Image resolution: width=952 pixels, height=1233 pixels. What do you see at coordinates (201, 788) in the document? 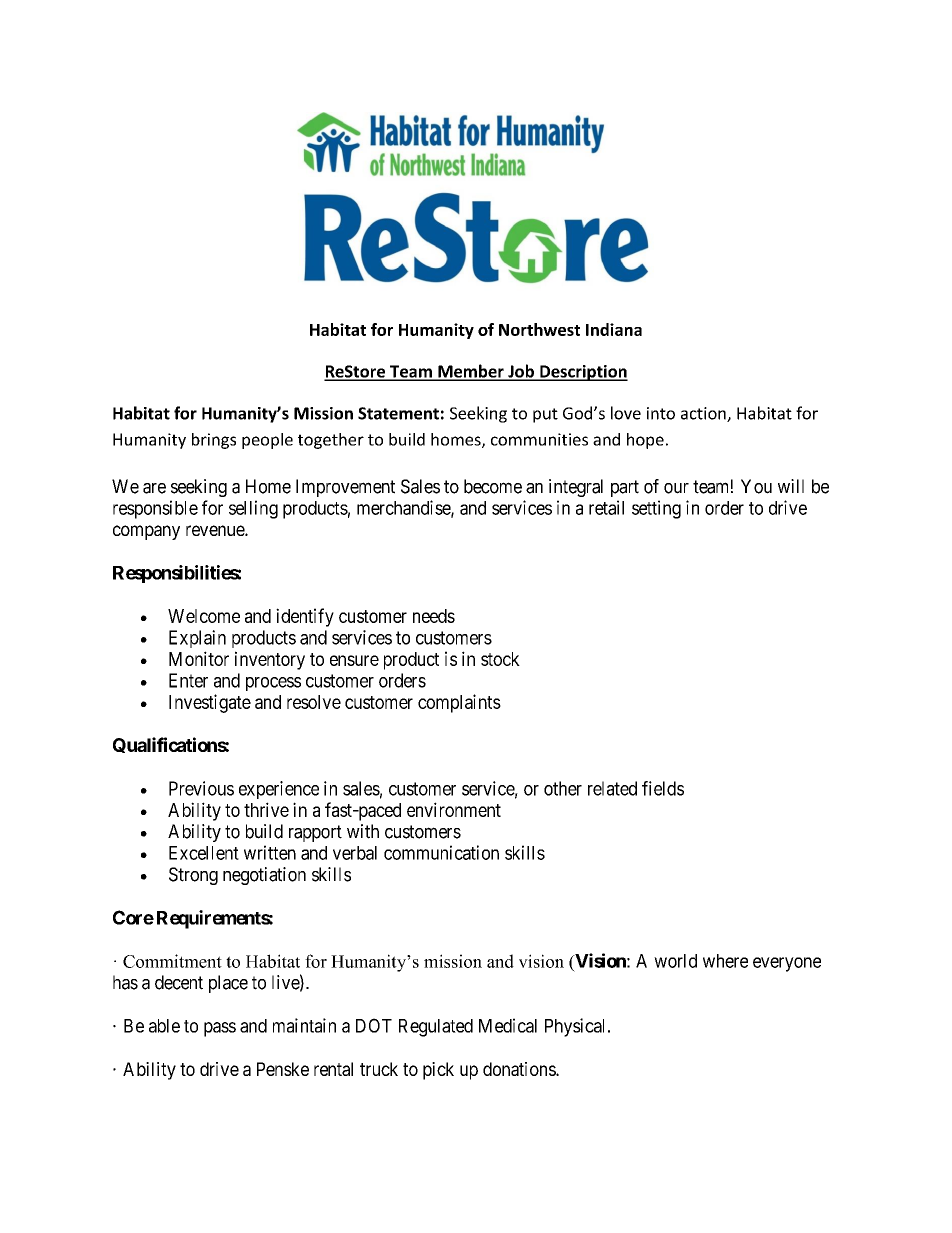
I see `Previous` at bounding box center [201, 788].
